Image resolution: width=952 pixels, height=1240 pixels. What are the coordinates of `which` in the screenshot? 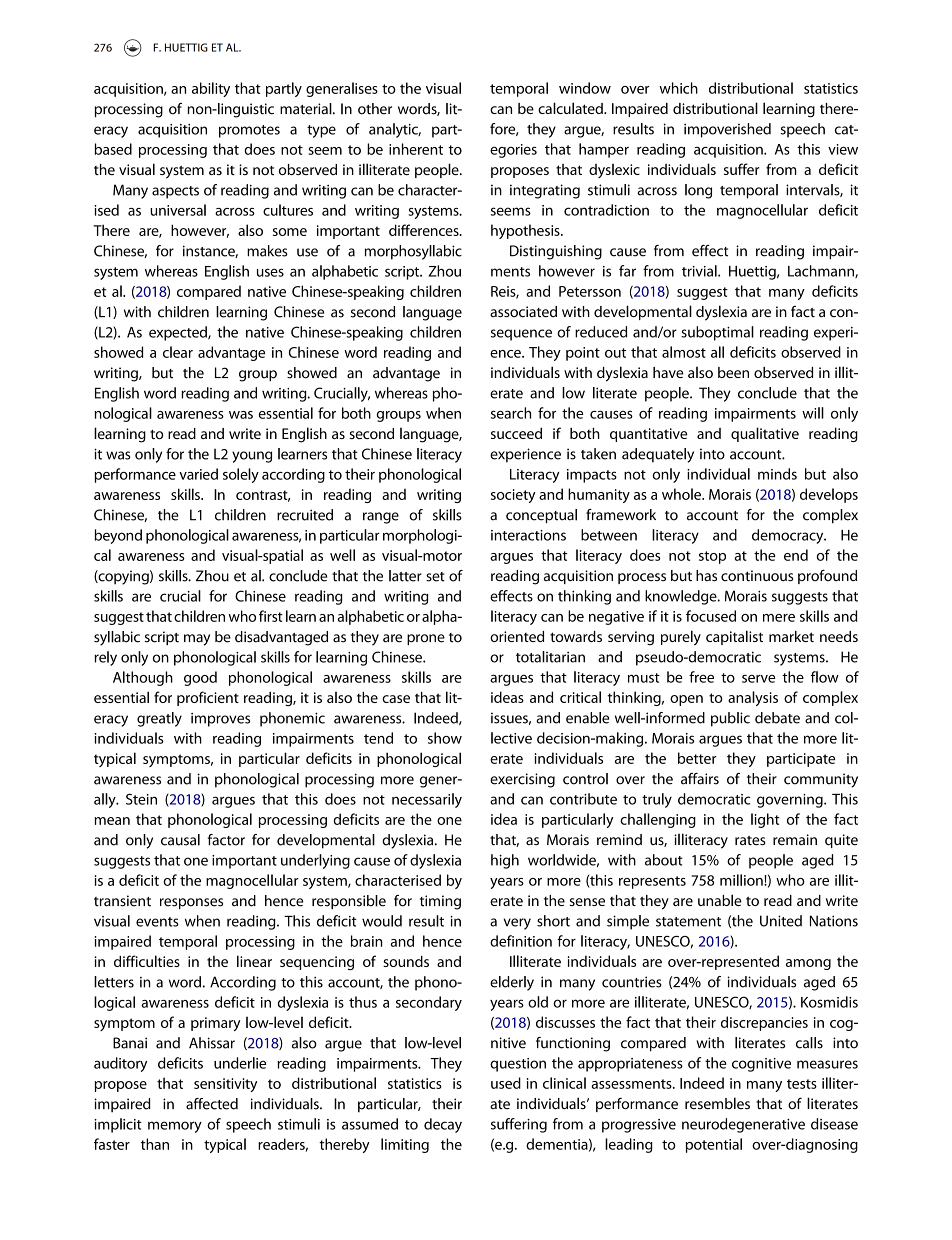 It's located at (678, 88).
